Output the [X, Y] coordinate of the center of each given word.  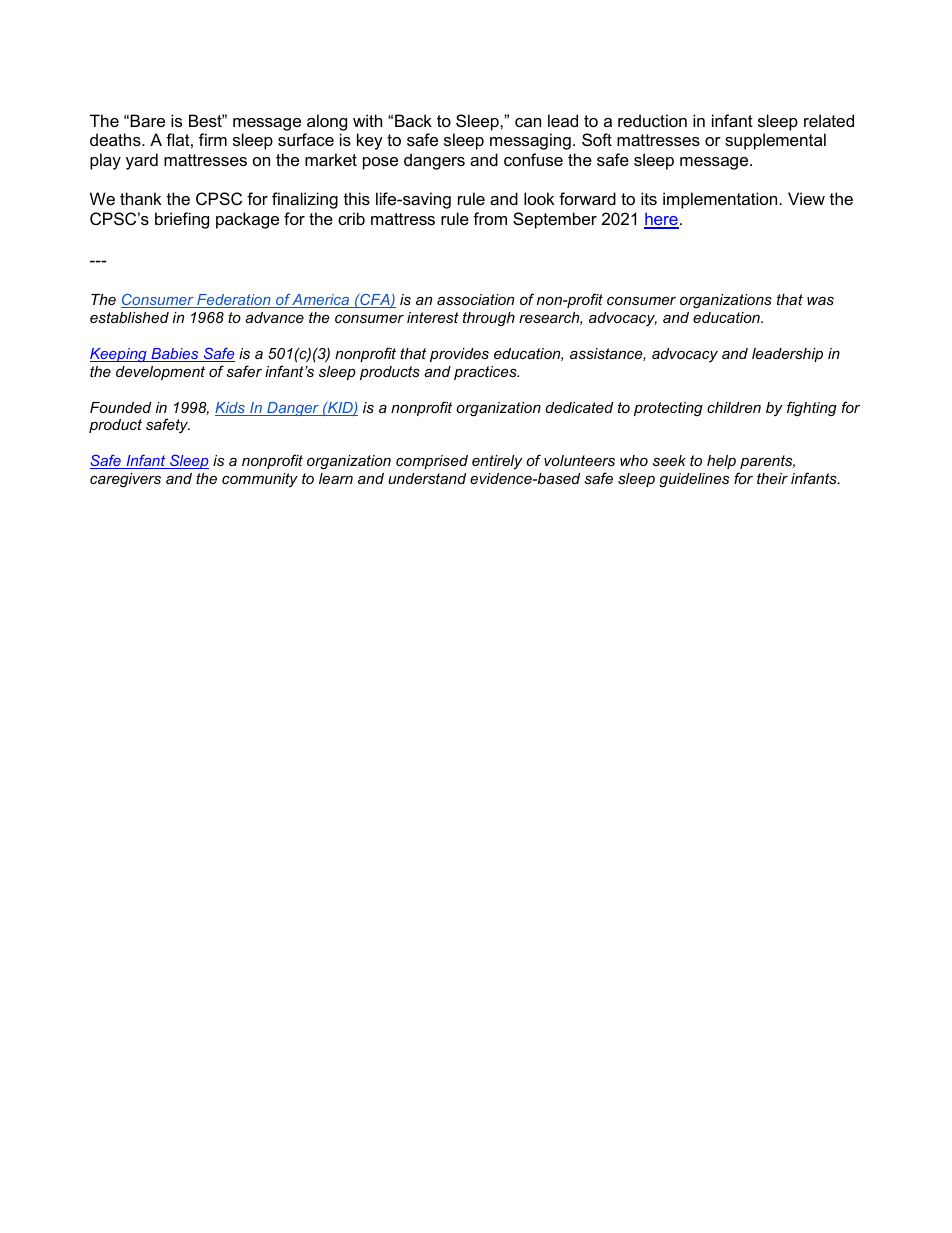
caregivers [125, 480]
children [734, 407]
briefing [182, 220]
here [661, 220]
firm [213, 139]
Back [413, 120]
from [490, 218]
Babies [175, 355]
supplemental [775, 141]
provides [459, 355]
